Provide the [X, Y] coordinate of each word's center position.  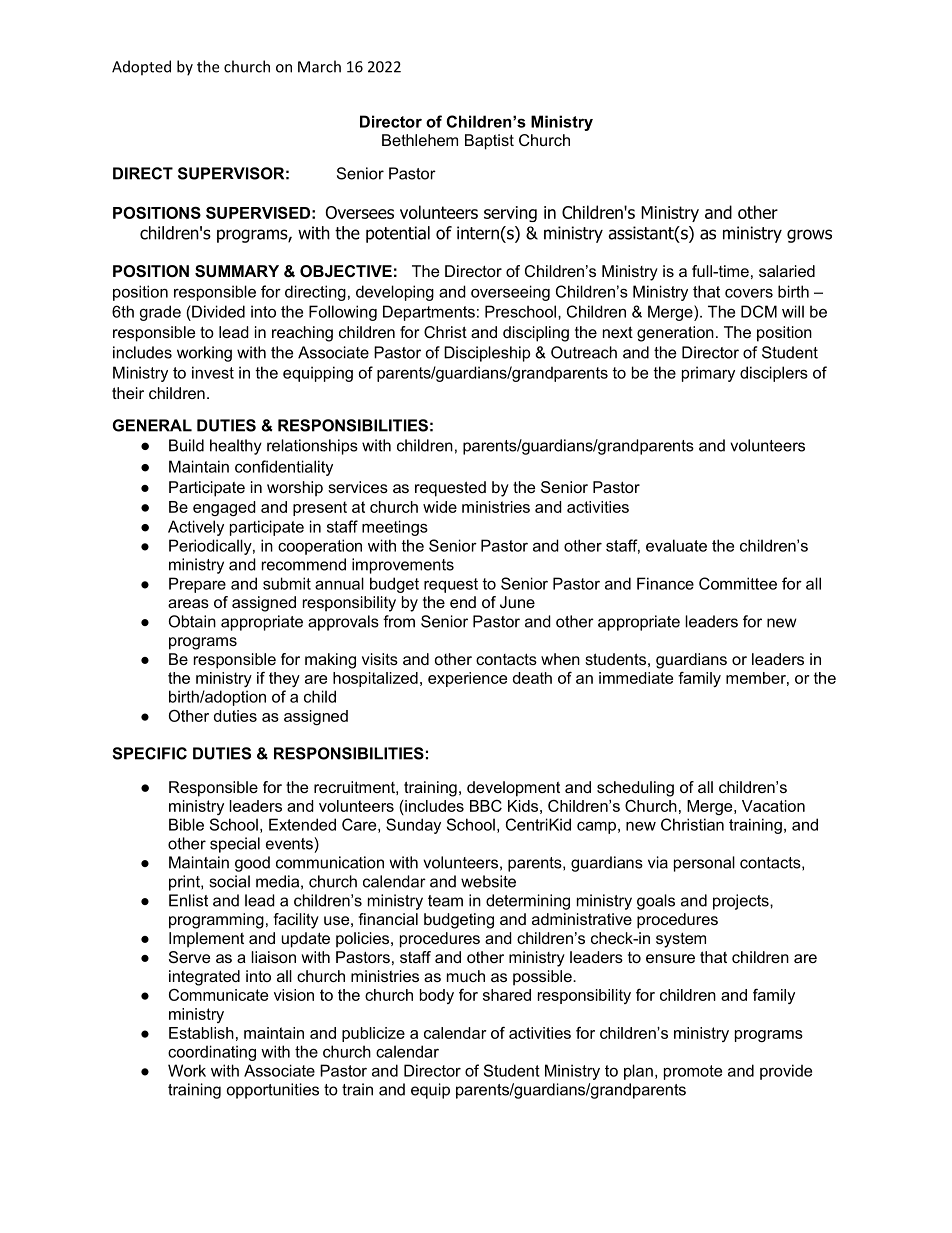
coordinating [212, 1053]
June [517, 602]
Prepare [197, 585]
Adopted [141, 68]
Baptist [489, 142]
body [437, 996]
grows [809, 236]
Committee [738, 583]
